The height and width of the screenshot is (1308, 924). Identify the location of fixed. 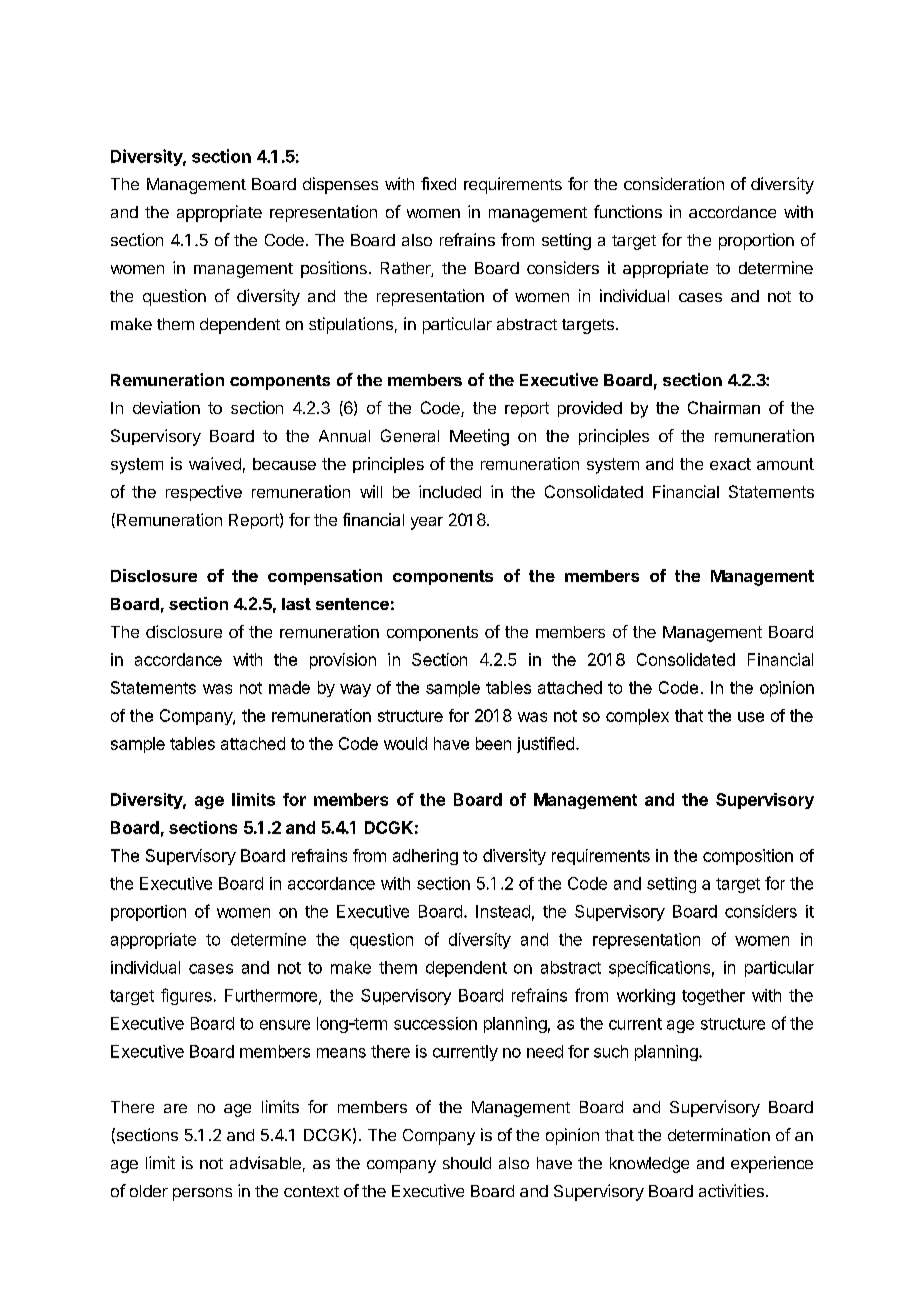
(438, 183).
